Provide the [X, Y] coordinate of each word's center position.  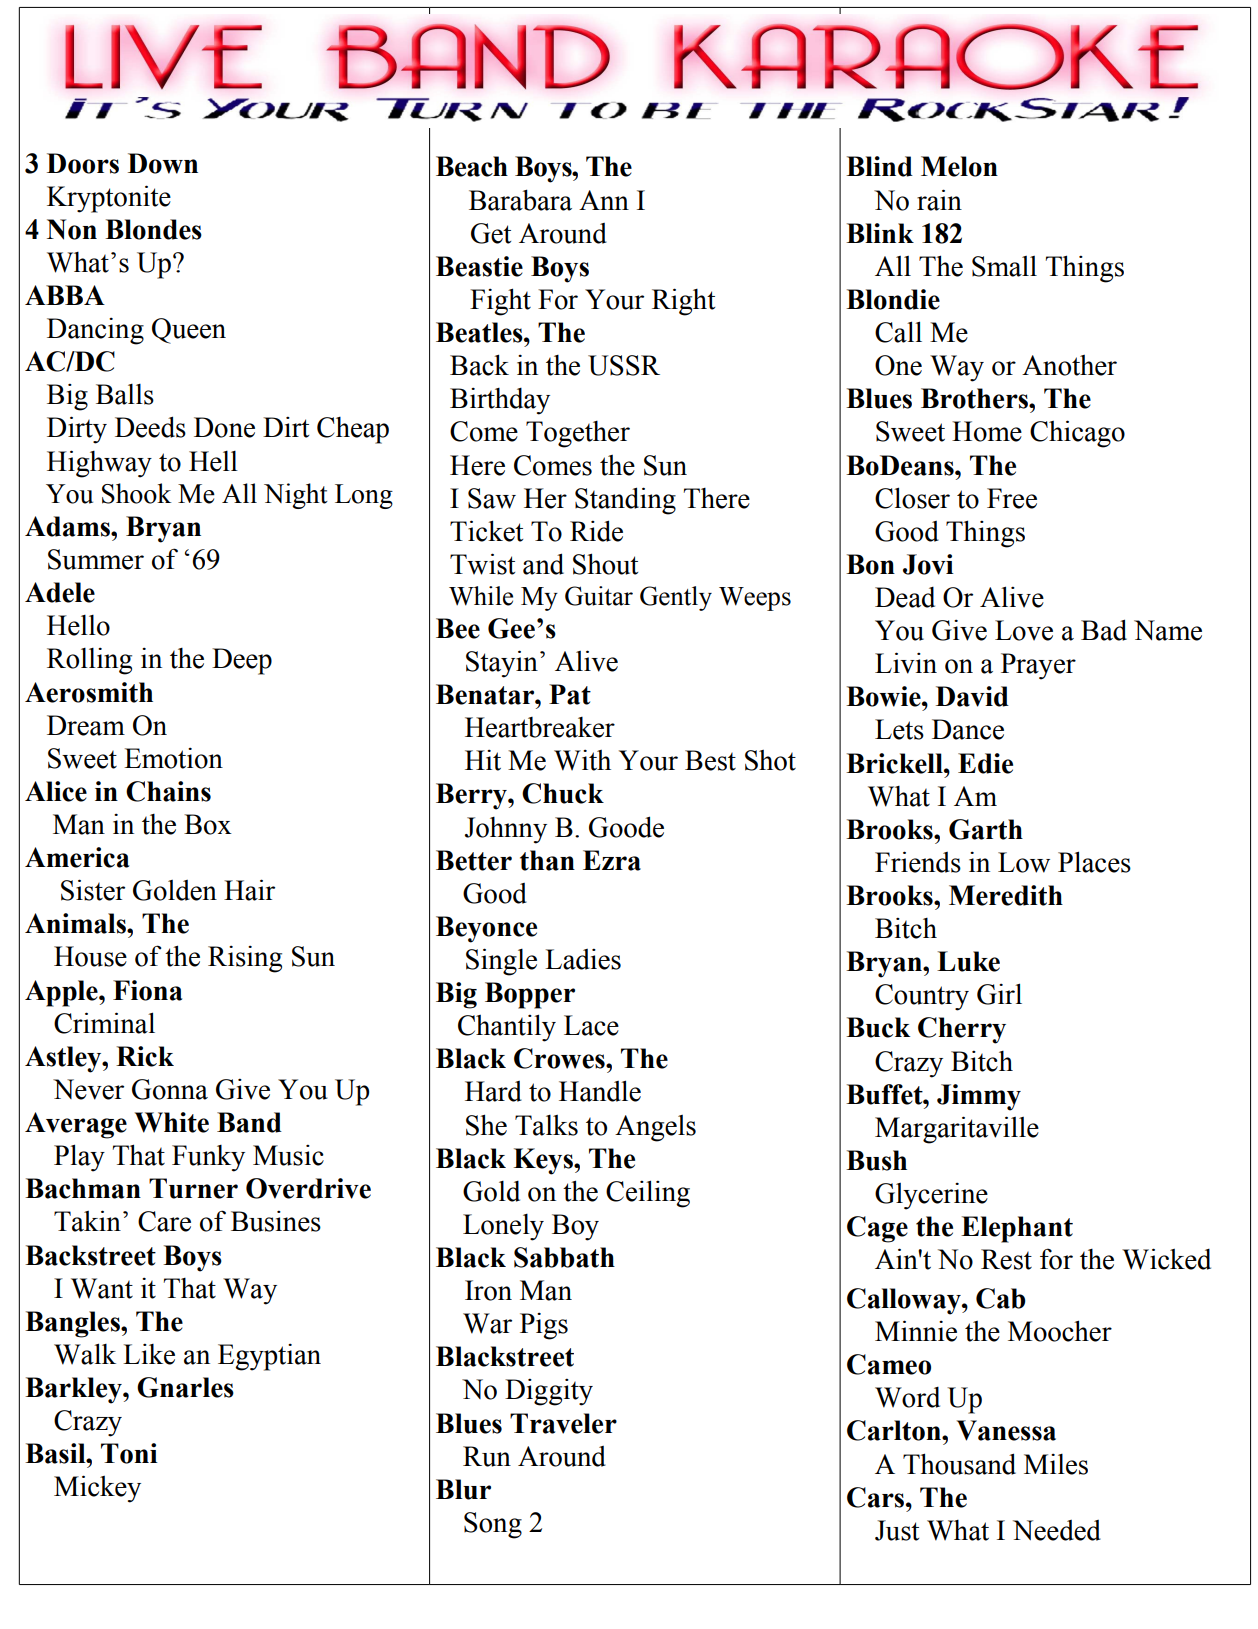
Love [1024, 630]
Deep [242, 661]
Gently [676, 598]
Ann [604, 200]
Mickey [97, 1489]
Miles [1056, 1464]
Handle [600, 1091]
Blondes [153, 229]
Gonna [170, 1089]
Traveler [563, 1423]
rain [939, 200]
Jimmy [979, 1097]
